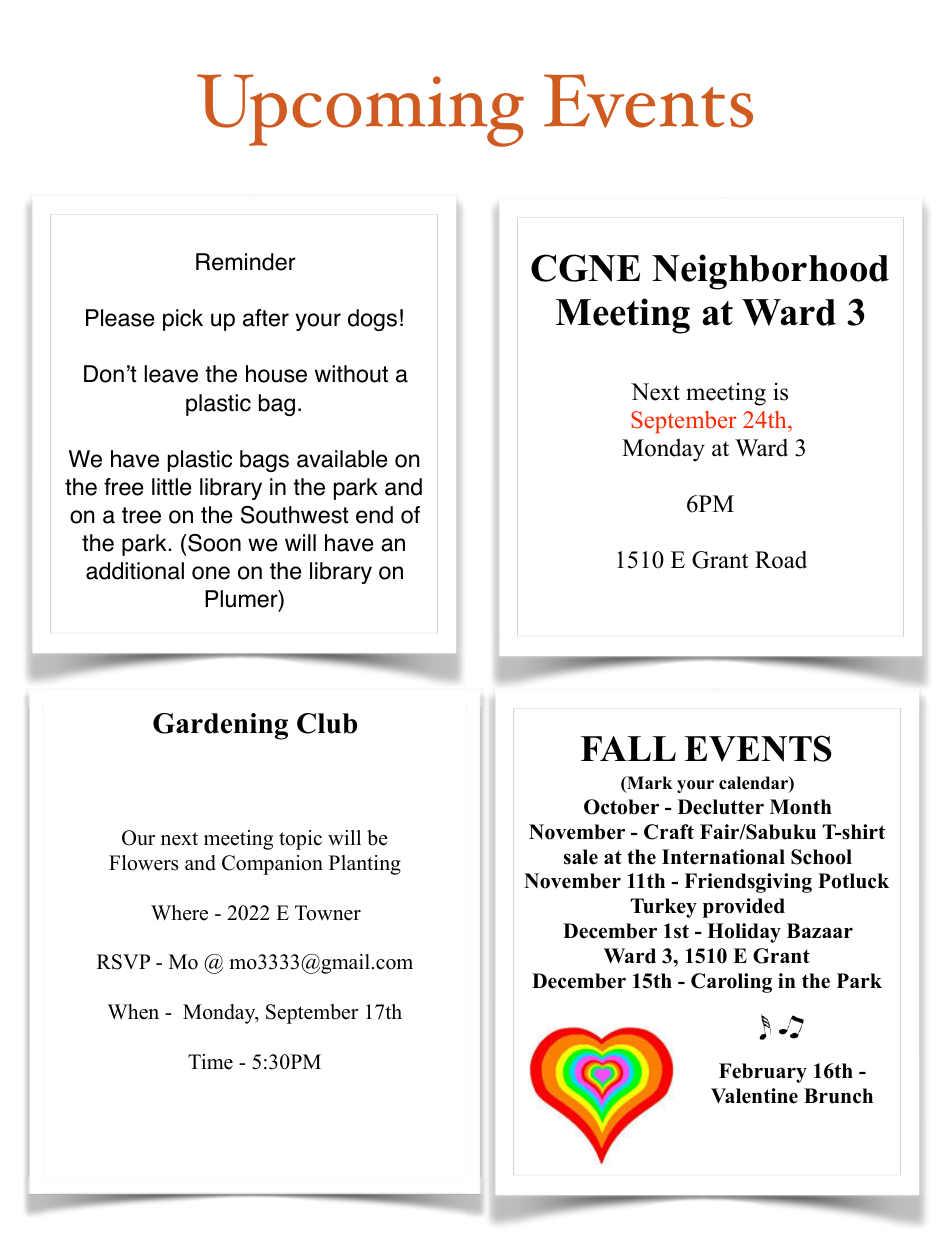 The width and height of the screenshot is (952, 1233). What do you see at coordinates (801, 807) in the screenshot?
I see `Month` at bounding box center [801, 807].
